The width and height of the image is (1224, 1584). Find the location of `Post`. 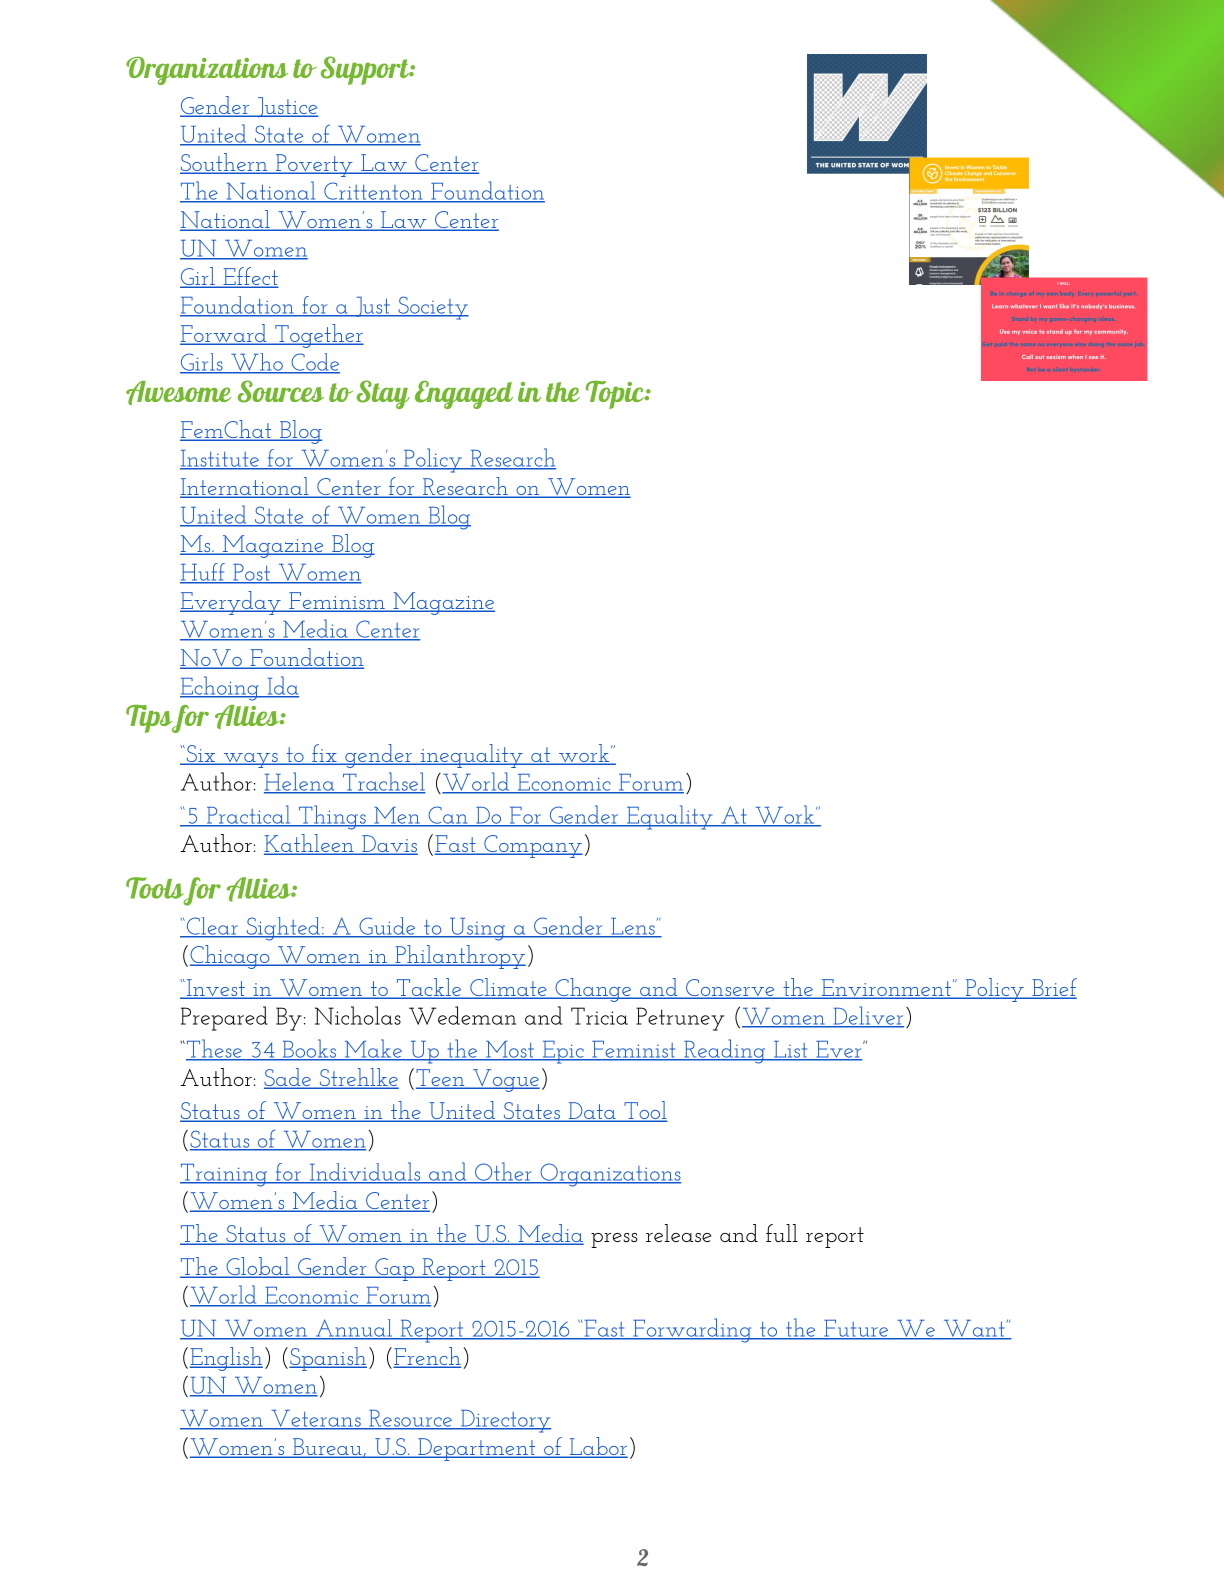

Post is located at coordinates (251, 573).
